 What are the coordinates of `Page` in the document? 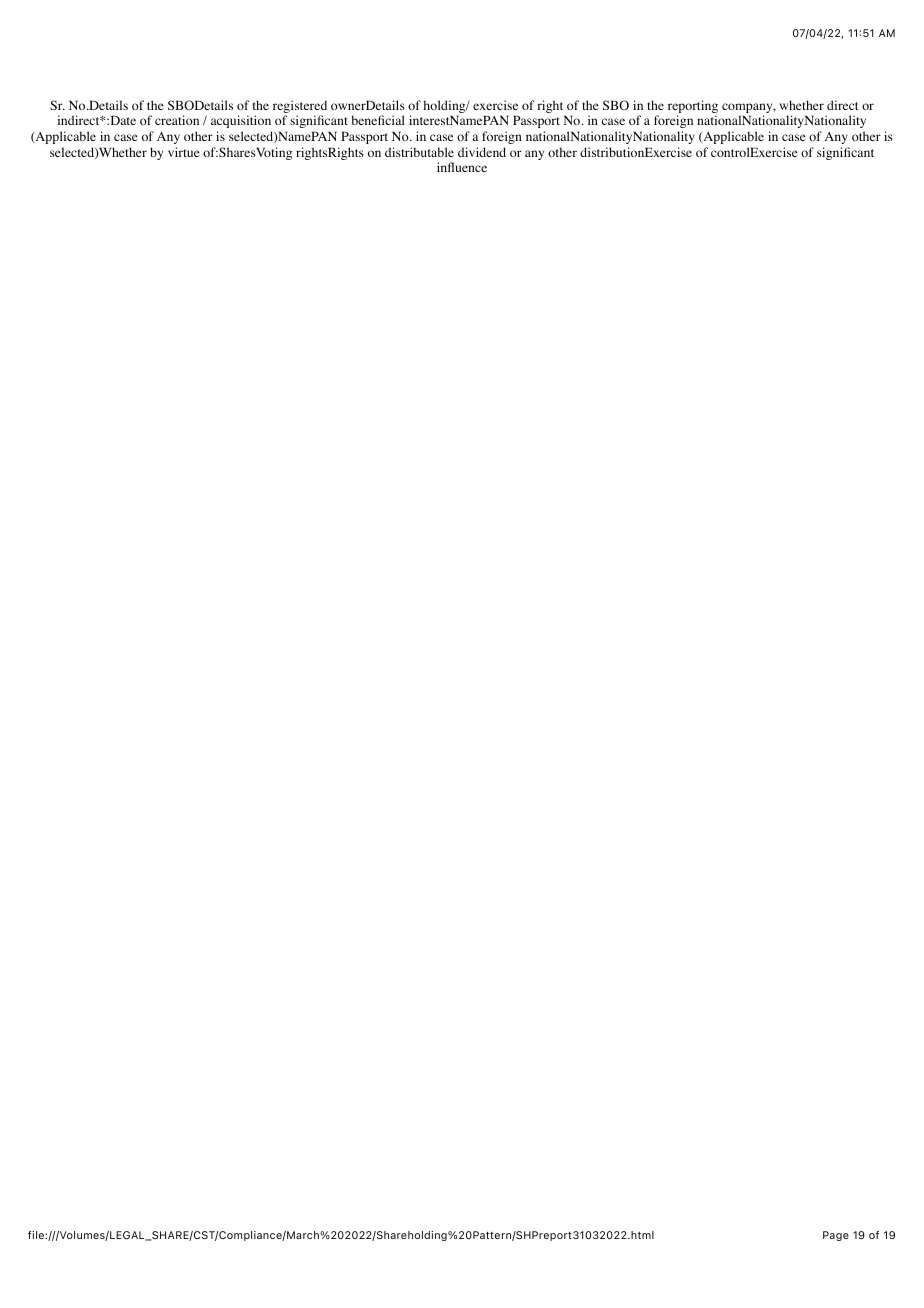 It's located at (836, 1236).
